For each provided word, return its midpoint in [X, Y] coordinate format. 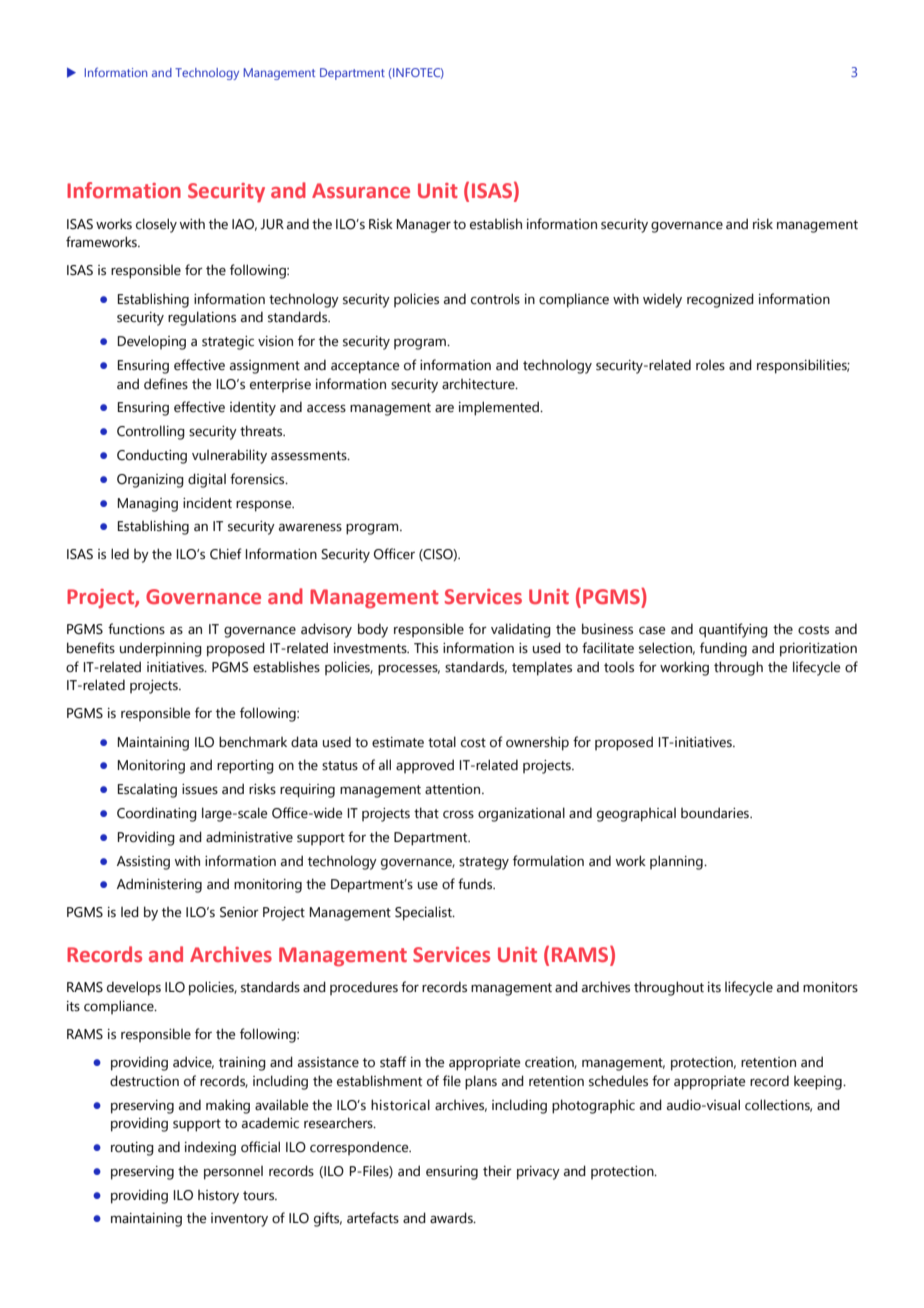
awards [452, 1218]
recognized [720, 300]
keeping [819, 1083]
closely [156, 225]
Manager [424, 226]
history [218, 1197]
